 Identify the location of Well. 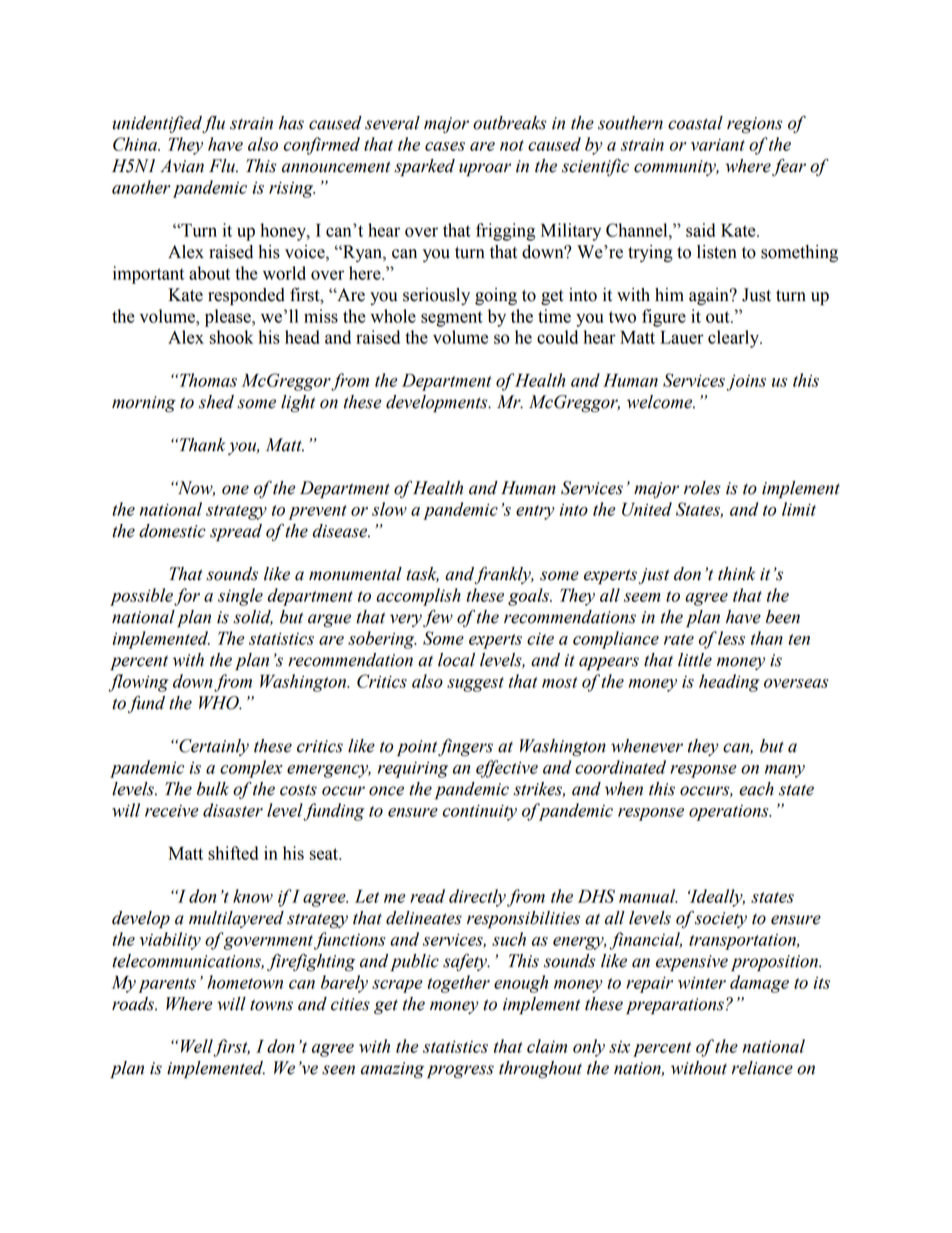
(198, 1047).
